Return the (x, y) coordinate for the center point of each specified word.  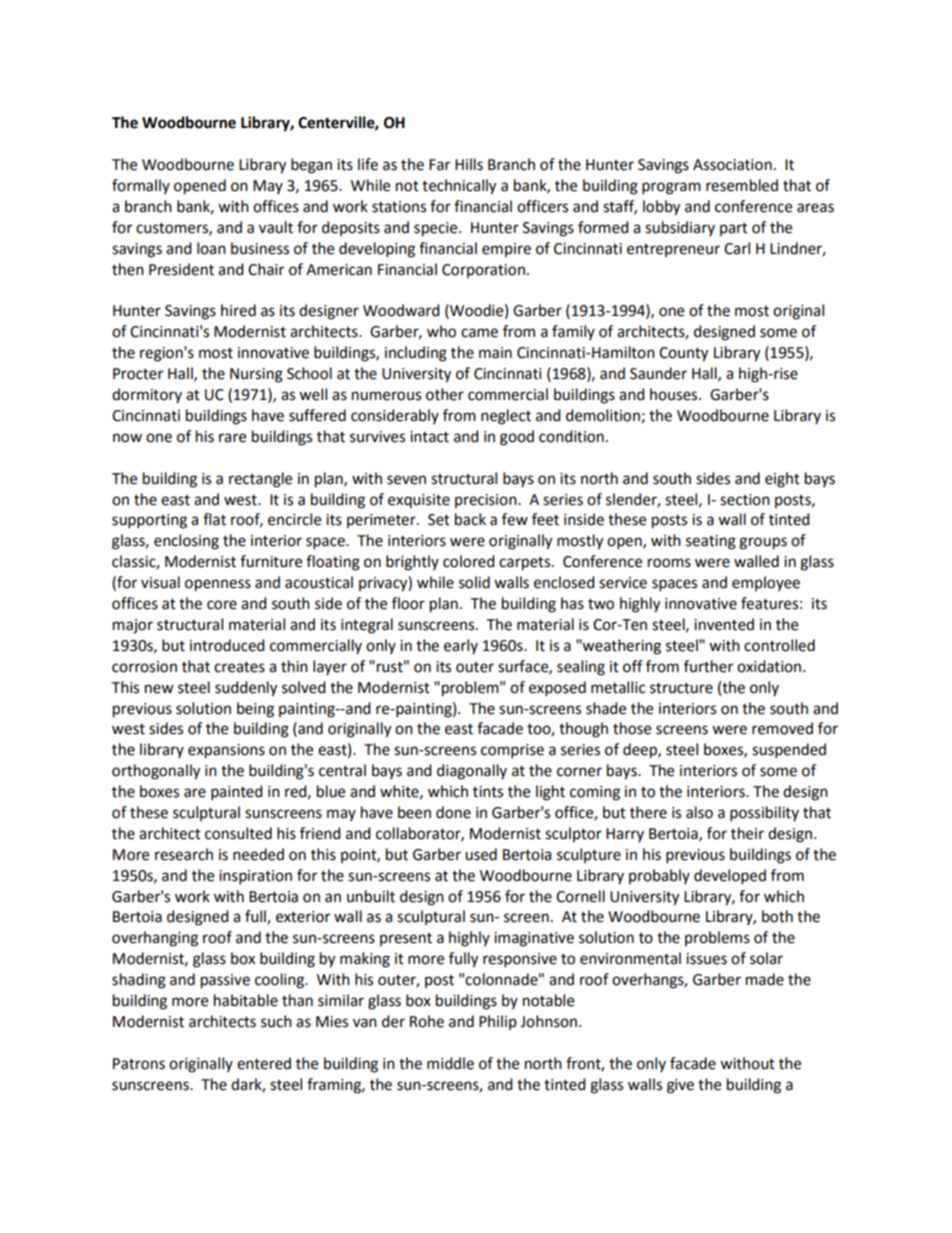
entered (264, 1063)
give (680, 1086)
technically (459, 187)
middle (450, 1063)
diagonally (472, 772)
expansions (226, 751)
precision (487, 501)
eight (782, 480)
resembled (742, 185)
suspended (789, 751)
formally (141, 186)
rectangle (260, 480)
